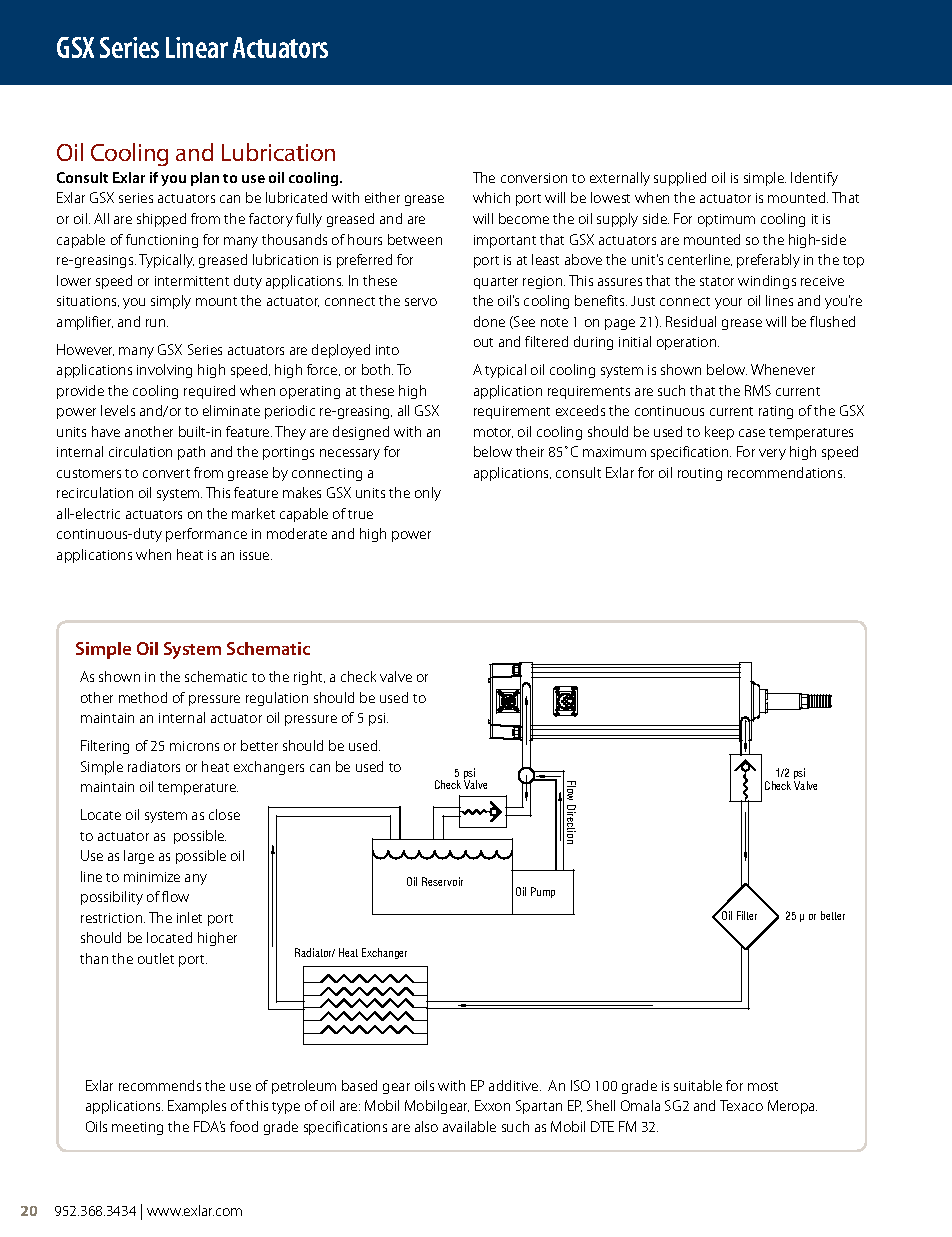 This screenshot has width=952, height=1237. Describe the element at coordinates (726, 220) in the screenshot. I see `optimum` at that location.
